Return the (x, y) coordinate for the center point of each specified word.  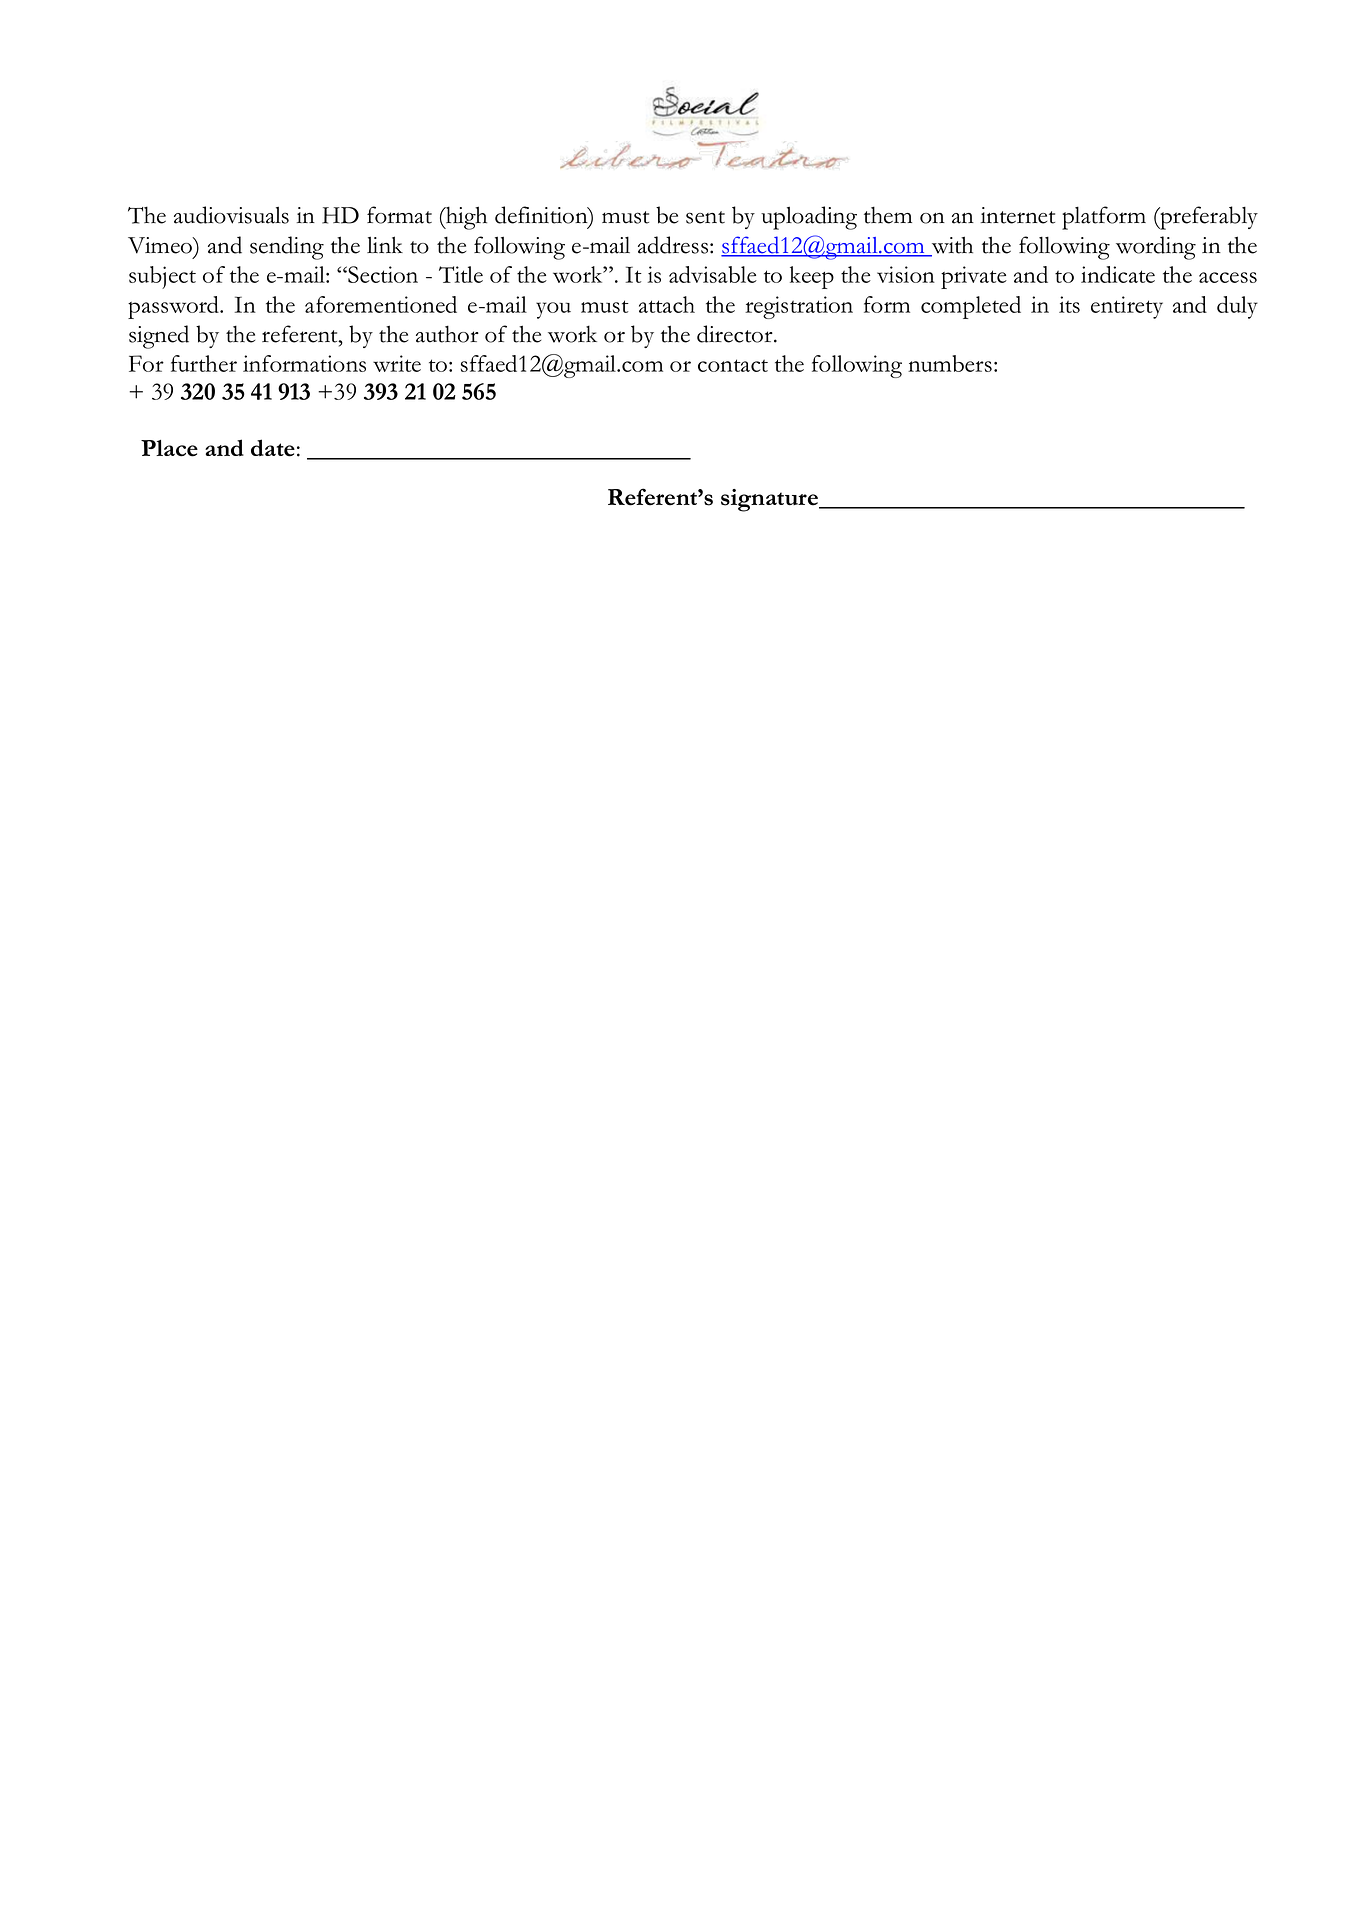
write (397, 363)
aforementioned (381, 304)
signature (770, 500)
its (1069, 304)
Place (169, 448)
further (204, 363)
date (273, 448)
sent (705, 217)
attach (667, 304)
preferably (1208, 218)
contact (733, 365)
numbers (950, 363)
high (465, 218)
